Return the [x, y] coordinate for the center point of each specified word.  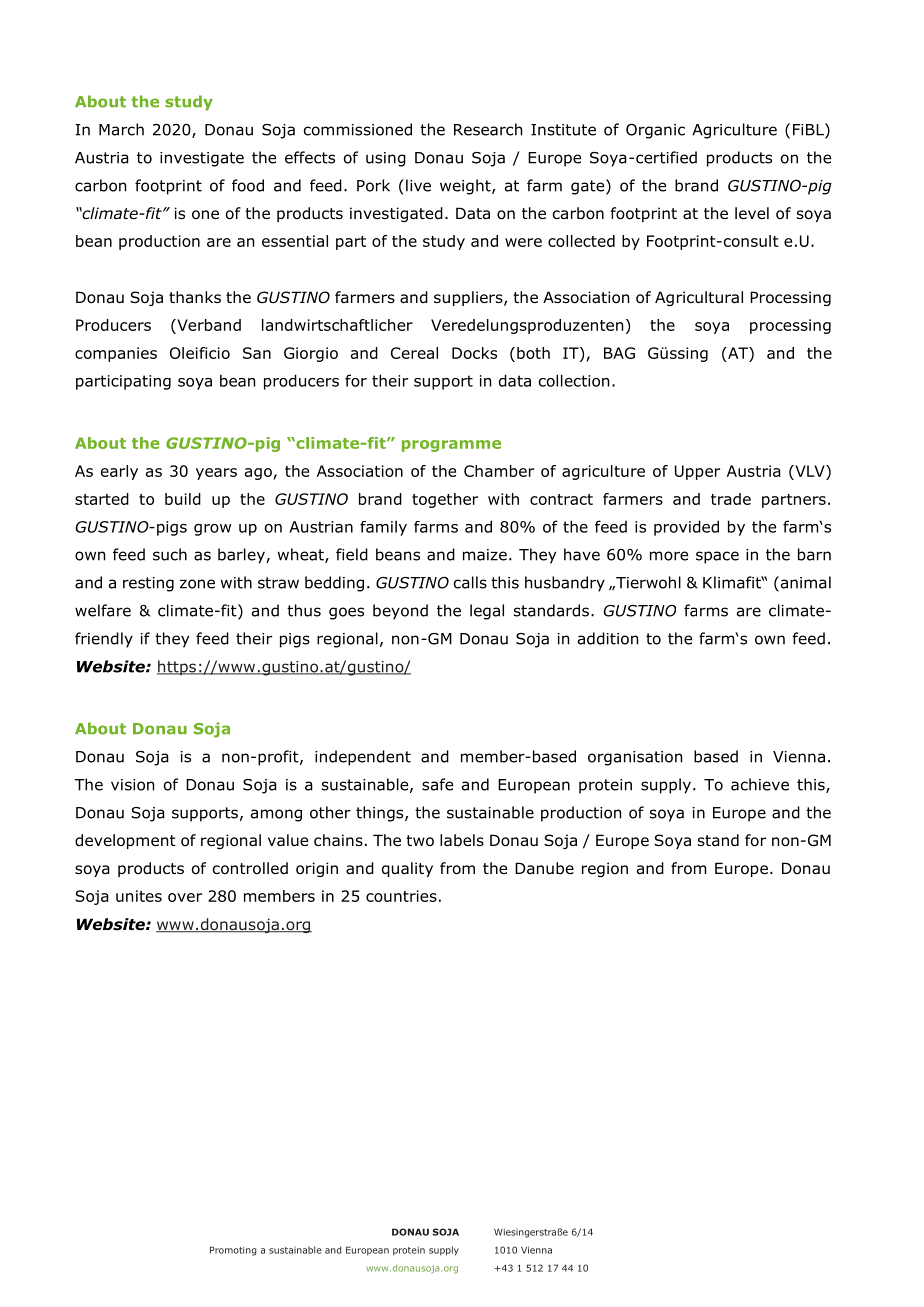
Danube [544, 868]
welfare [103, 610]
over [185, 897]
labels [462, 840]
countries [401, 896]
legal [487, 612]
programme [451, 446]
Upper [697, 472]
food [248, 185]
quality [407, 869]
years [216, 474]
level [752, 213]
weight [466, 187]
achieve [760, 784]
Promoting [233, 1251]
